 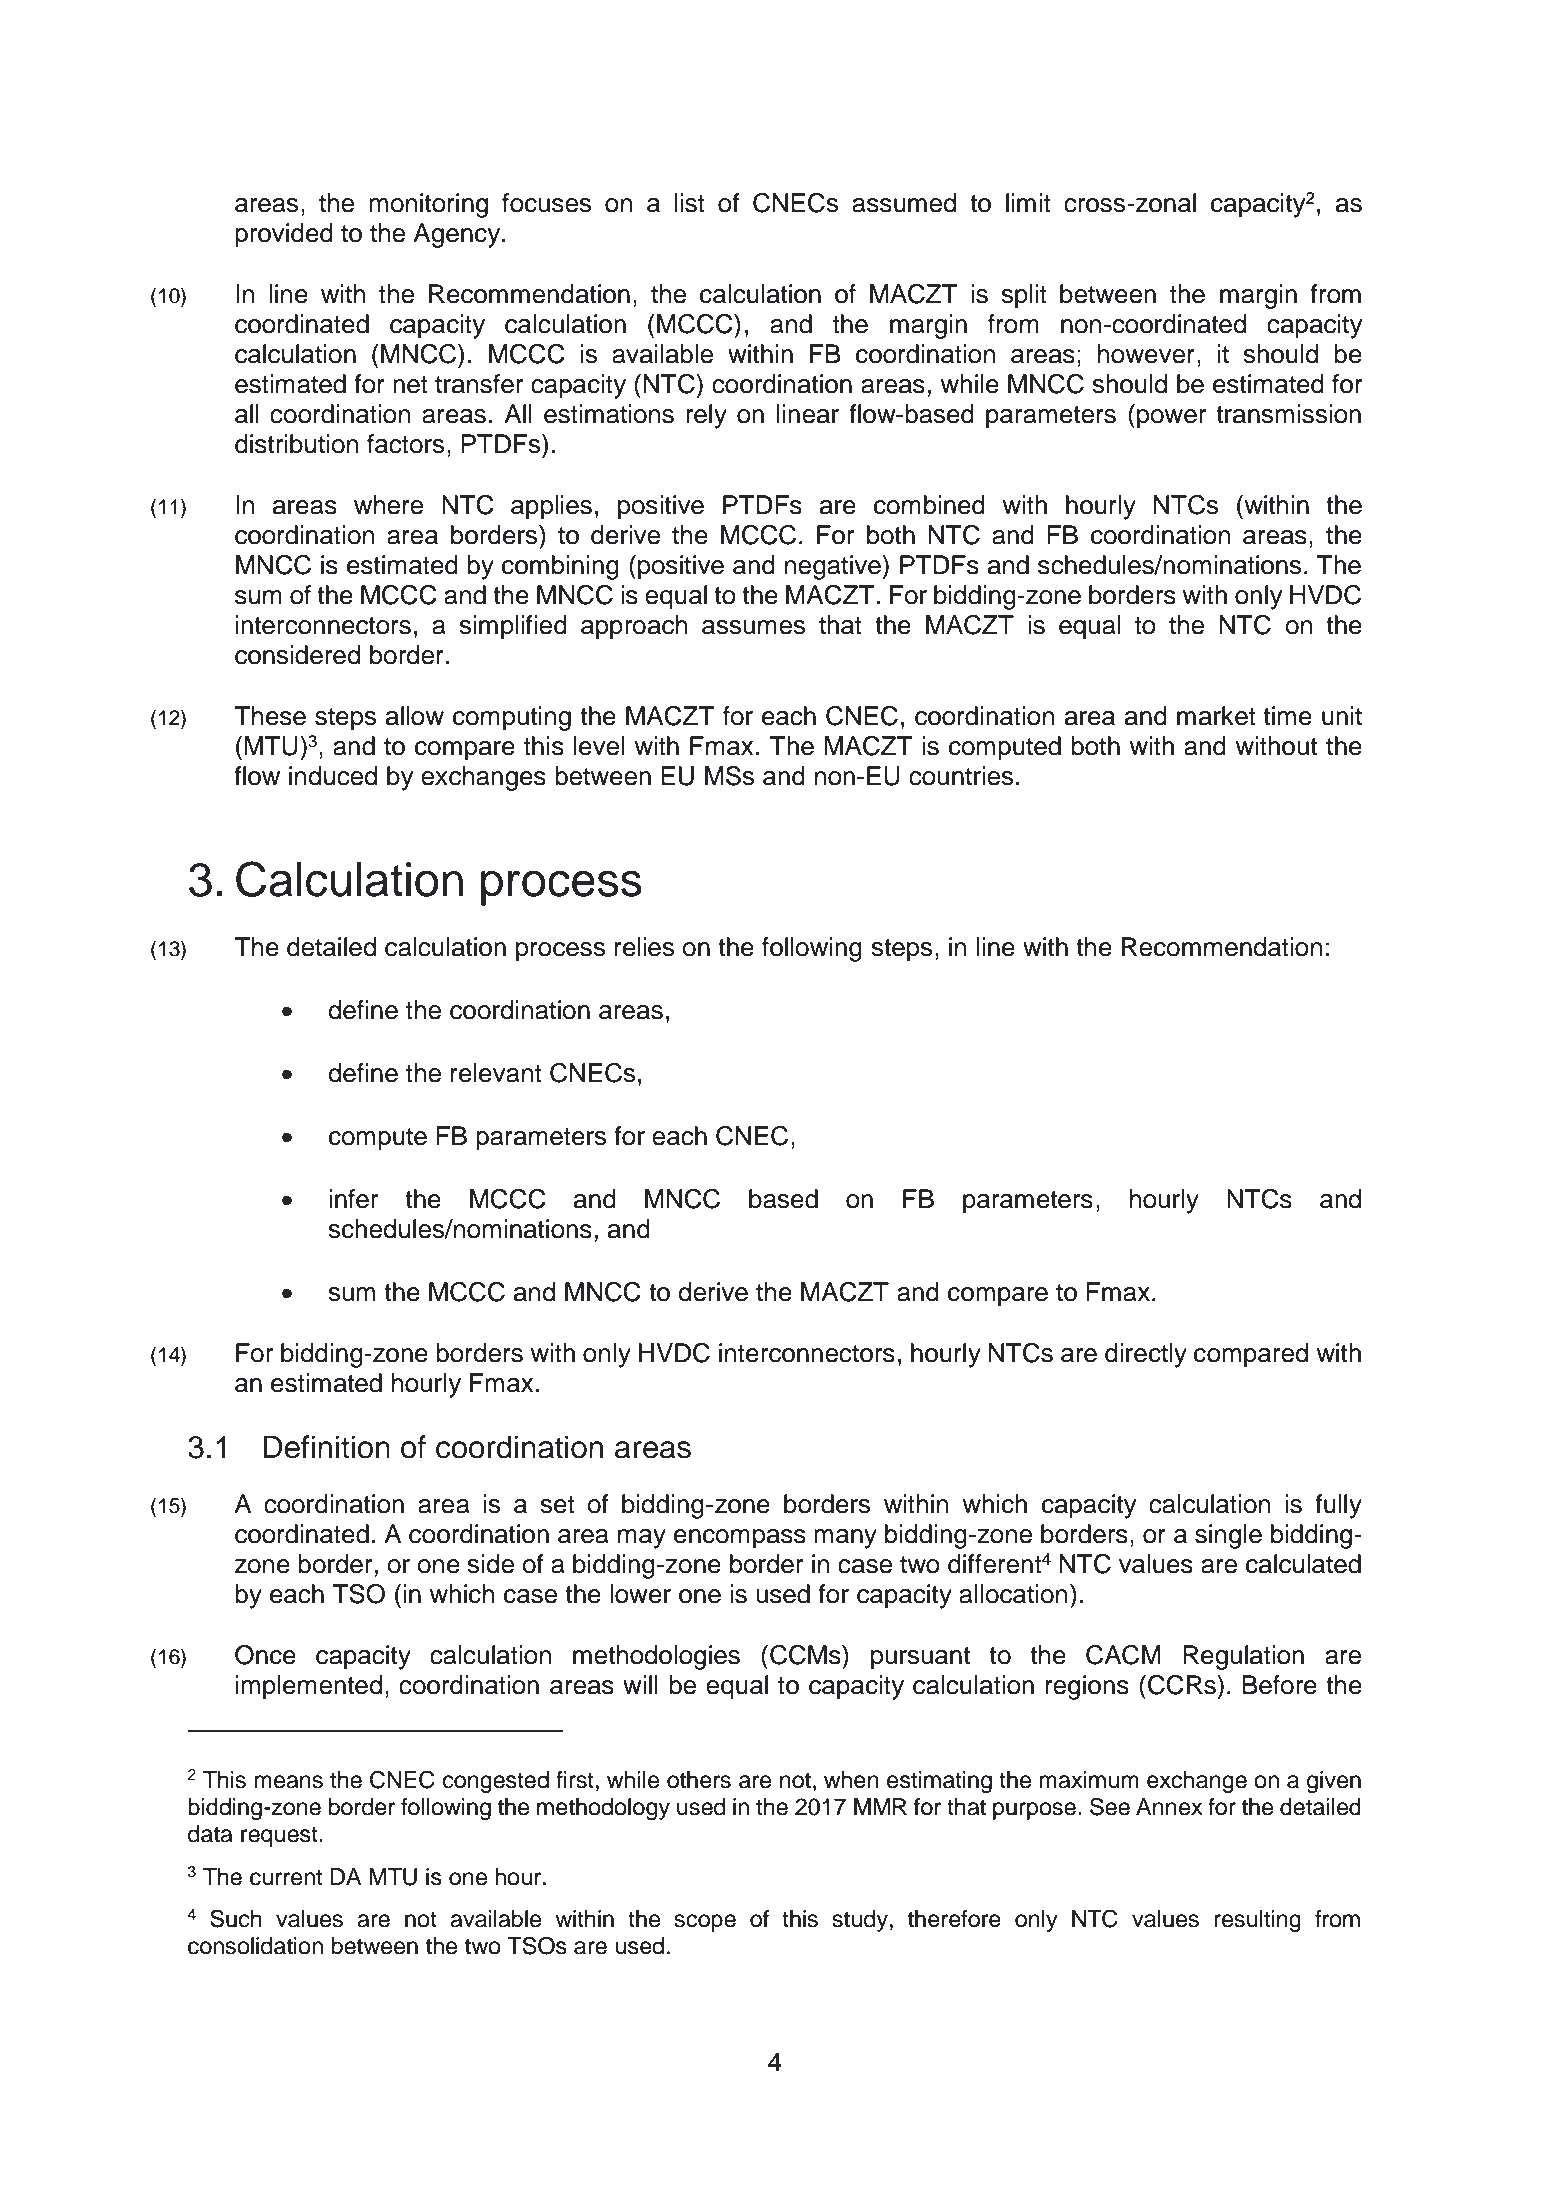 I want to click on relies, so click(x=644, y=947).
